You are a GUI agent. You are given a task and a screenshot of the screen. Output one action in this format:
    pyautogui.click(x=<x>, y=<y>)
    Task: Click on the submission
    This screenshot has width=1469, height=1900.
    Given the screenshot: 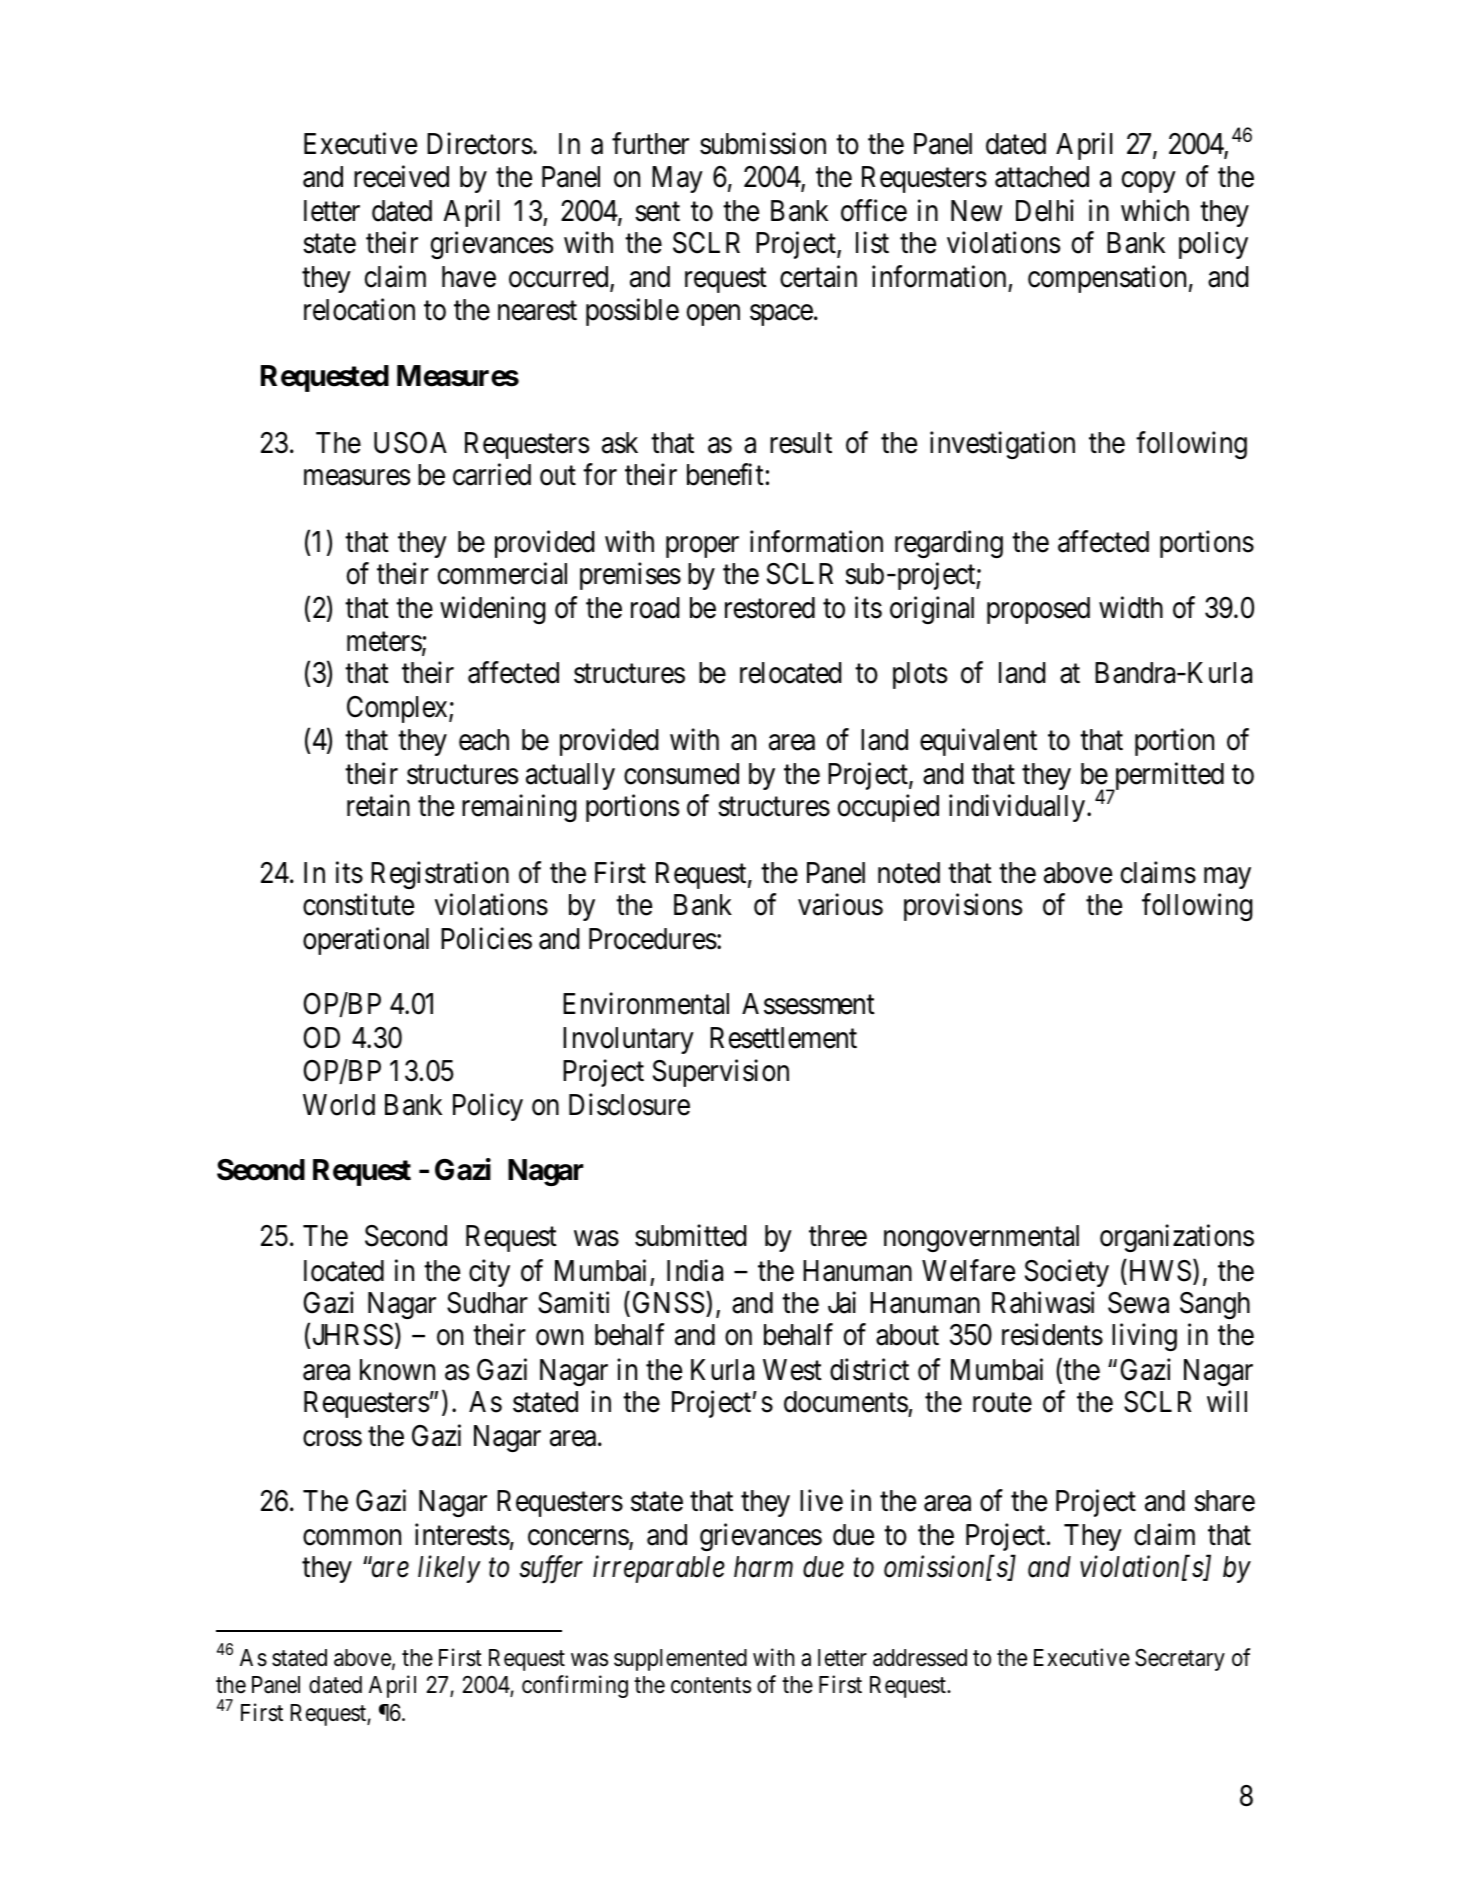 What is the action you would take?
    pyautogui.click(x=763, y=144)
